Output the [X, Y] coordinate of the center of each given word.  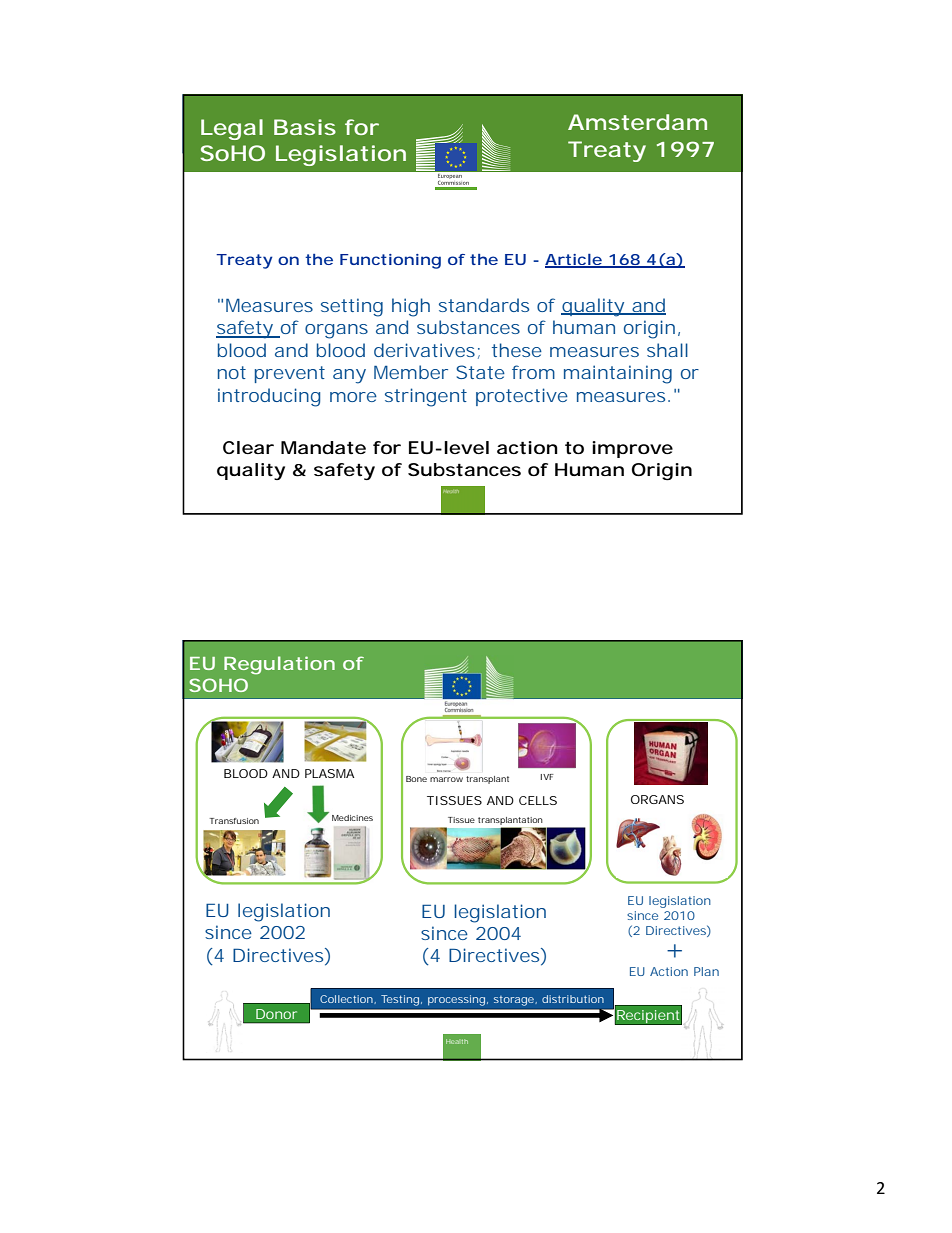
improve [632, 449]
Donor [276, 1014]
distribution [573, 999]
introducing [269, 397]
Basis [305, 127]
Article [574, 261]
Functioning [390, 261]
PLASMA [330, 773]
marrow [446, 779]
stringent [426, 397]
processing [456, 1000]
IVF [547, 777]
